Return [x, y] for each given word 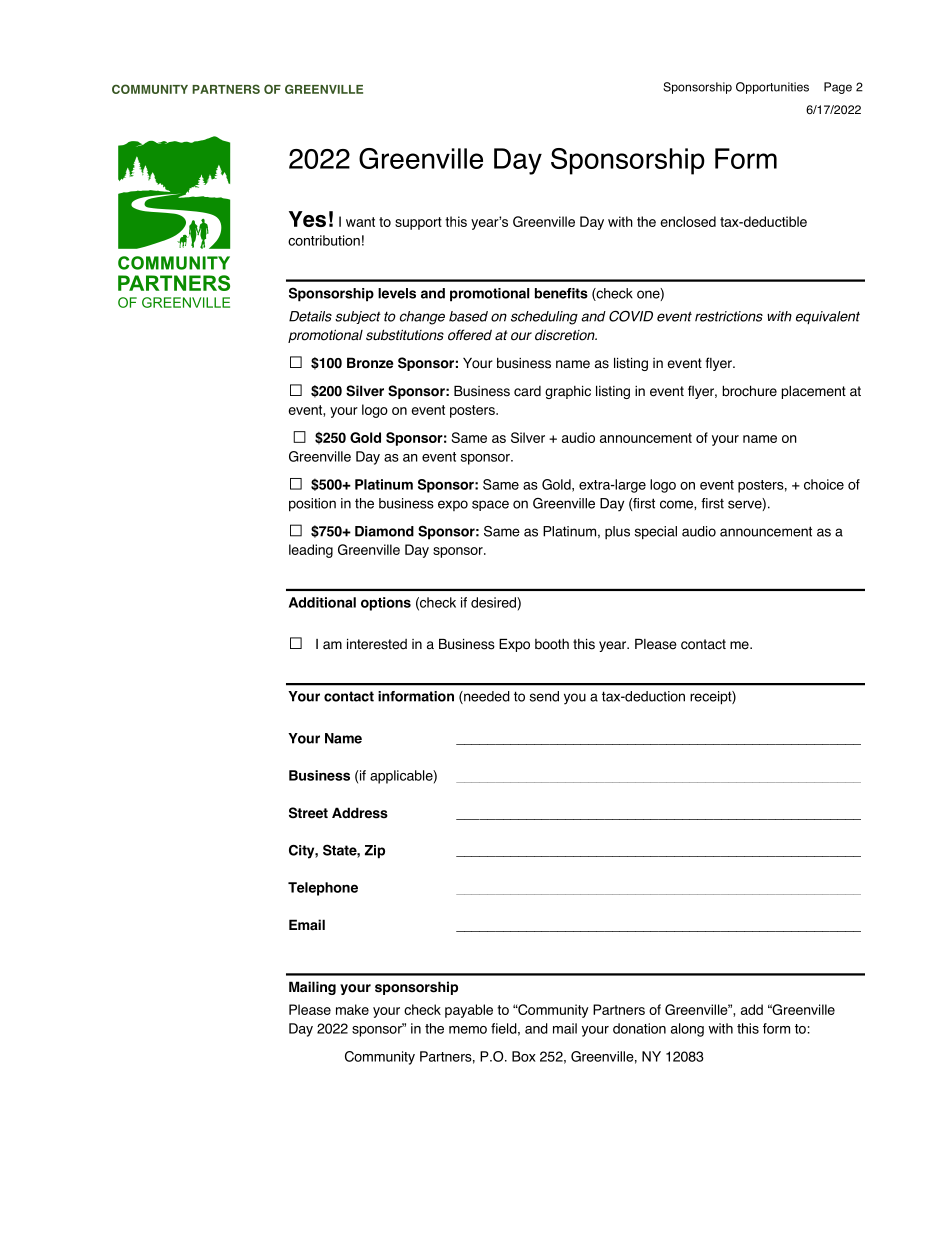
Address [360, 813]
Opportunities [772, 88]
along [687, 1030]
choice [824, 484]
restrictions [729, 316]
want [360, 222]
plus [617, 532]
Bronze [370, 363]
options [386, 604]
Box [524, 1056]
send [544, 696]
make [352, 1009]
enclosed [688, 221]
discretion [566, 335]
